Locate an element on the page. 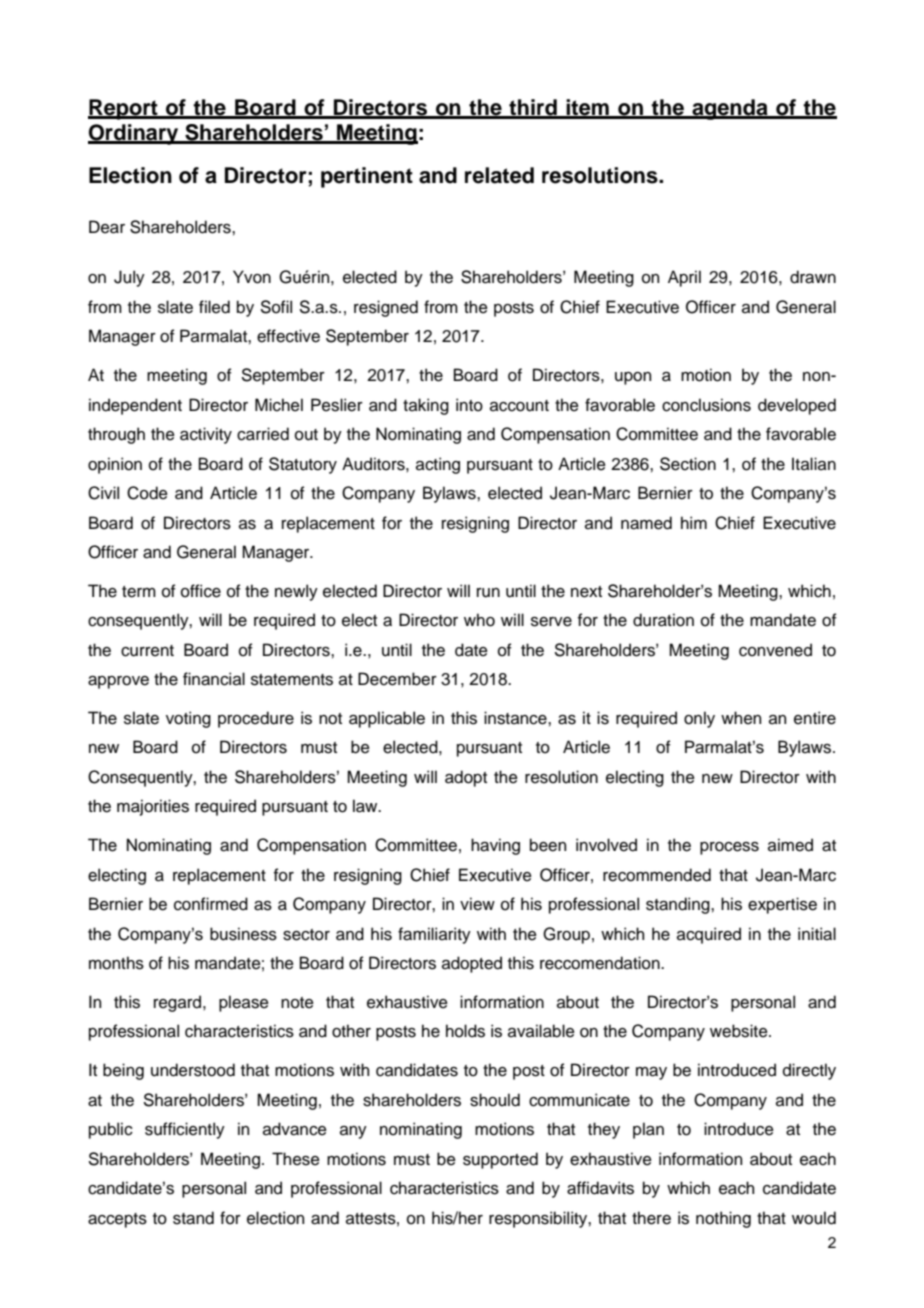 The height and width of the image is (1308, 924). related is located at coordinates (499, 175).
